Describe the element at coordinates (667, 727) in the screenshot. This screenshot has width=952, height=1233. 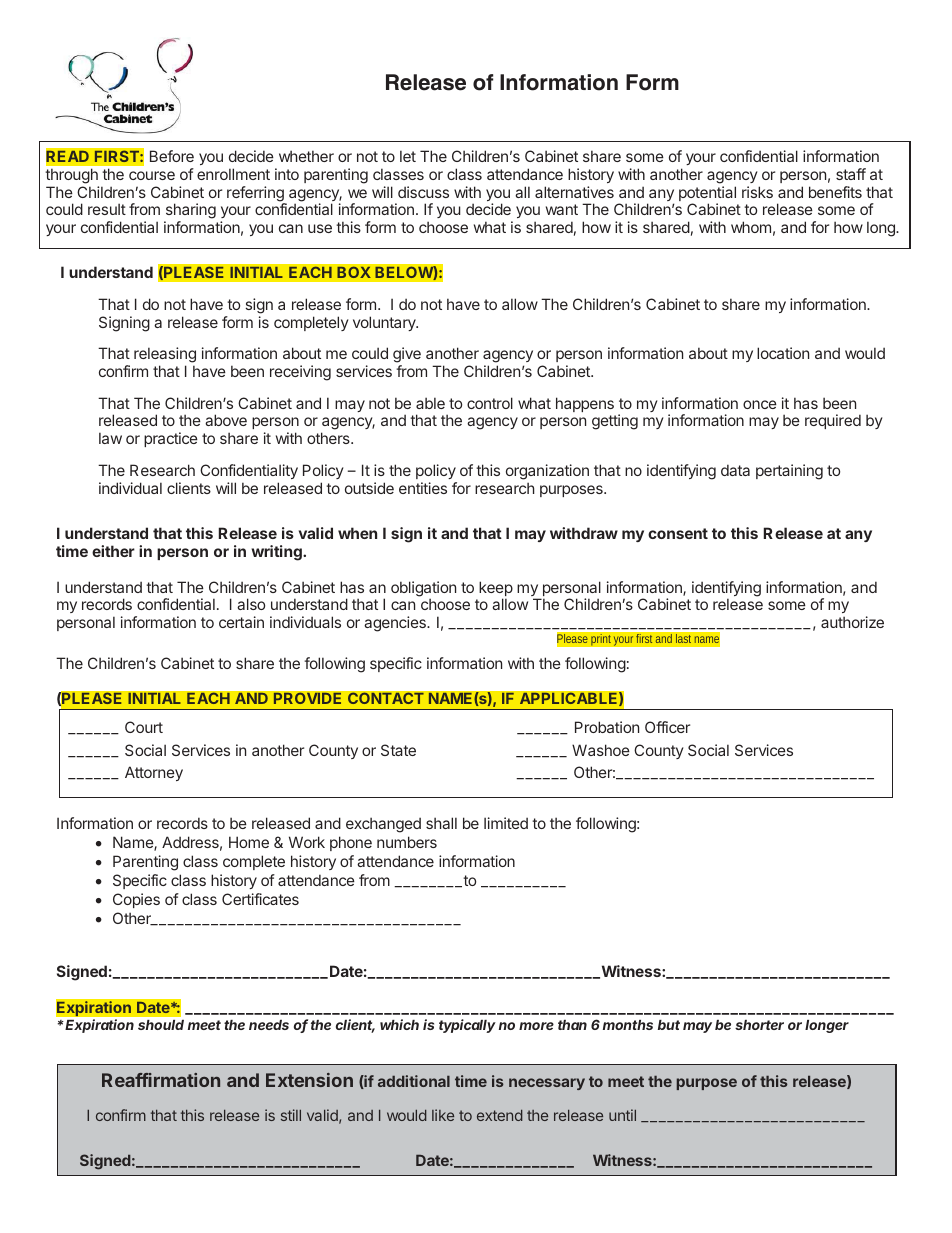
I see `Officer` at that location.
